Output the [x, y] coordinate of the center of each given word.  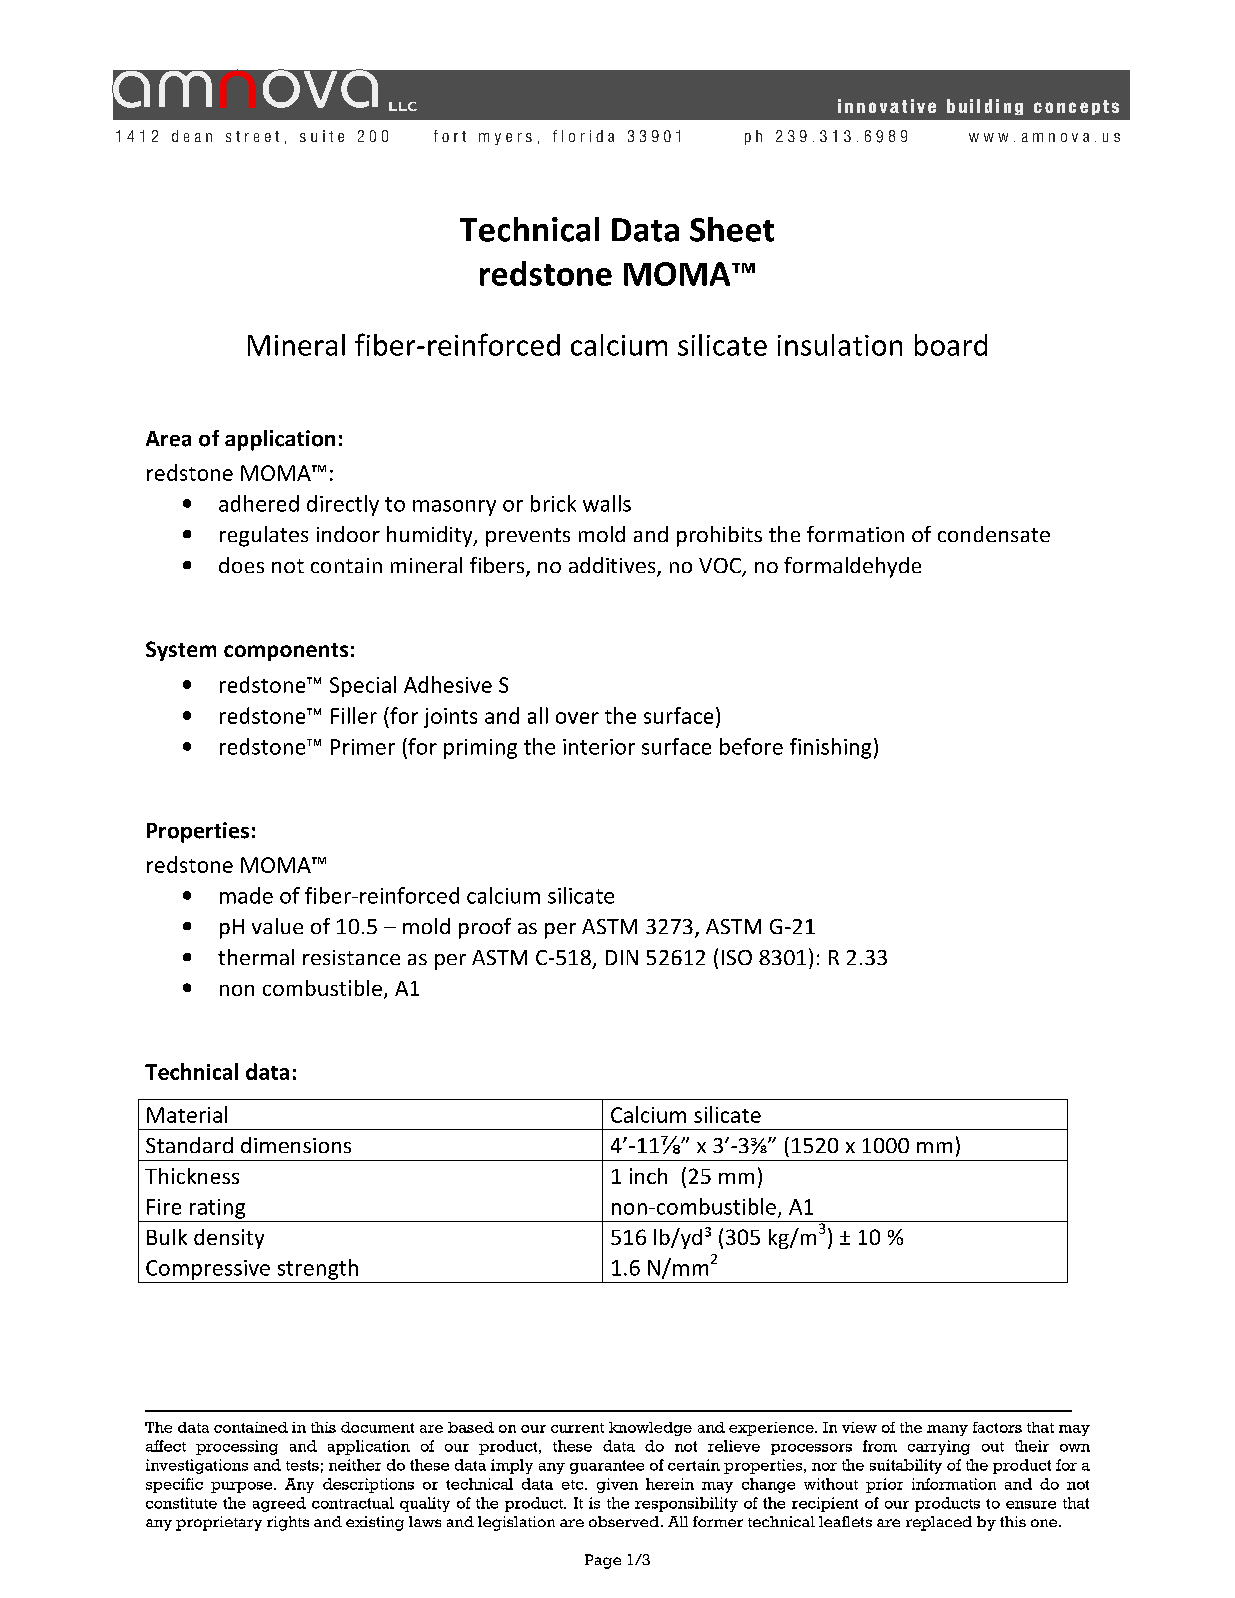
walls [607, 503]
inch [648, 1176]
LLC [403, 106]
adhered [259, 503]
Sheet [732, 229]
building [985, 107]
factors [997, 1427]
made [246, 895]
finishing [830, 748]
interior [599, 747]
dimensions [296, 1145]
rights [288, 1523]
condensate [994, 534]
